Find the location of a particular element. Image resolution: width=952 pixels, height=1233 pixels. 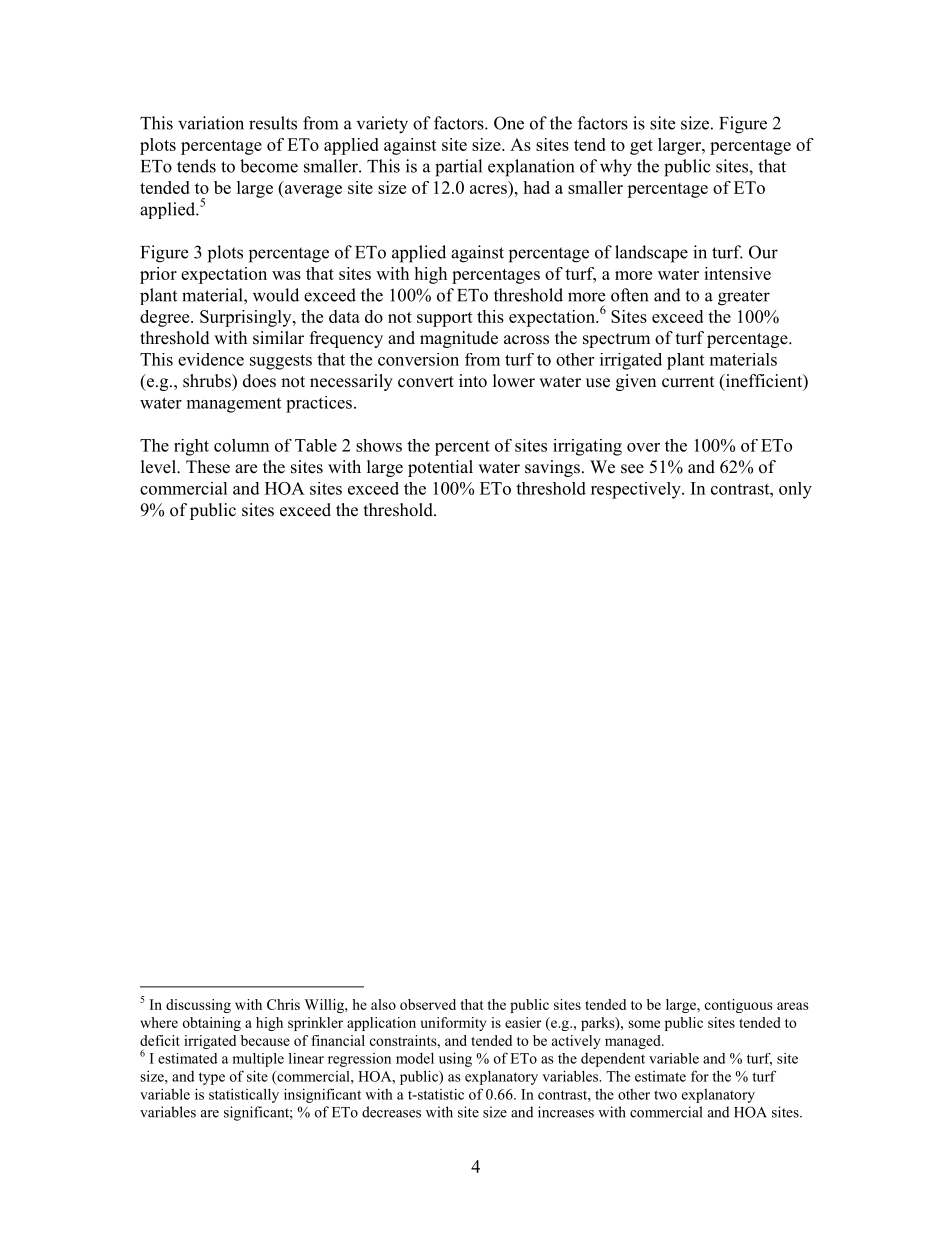

using is located at coordinates (455, 1059).
